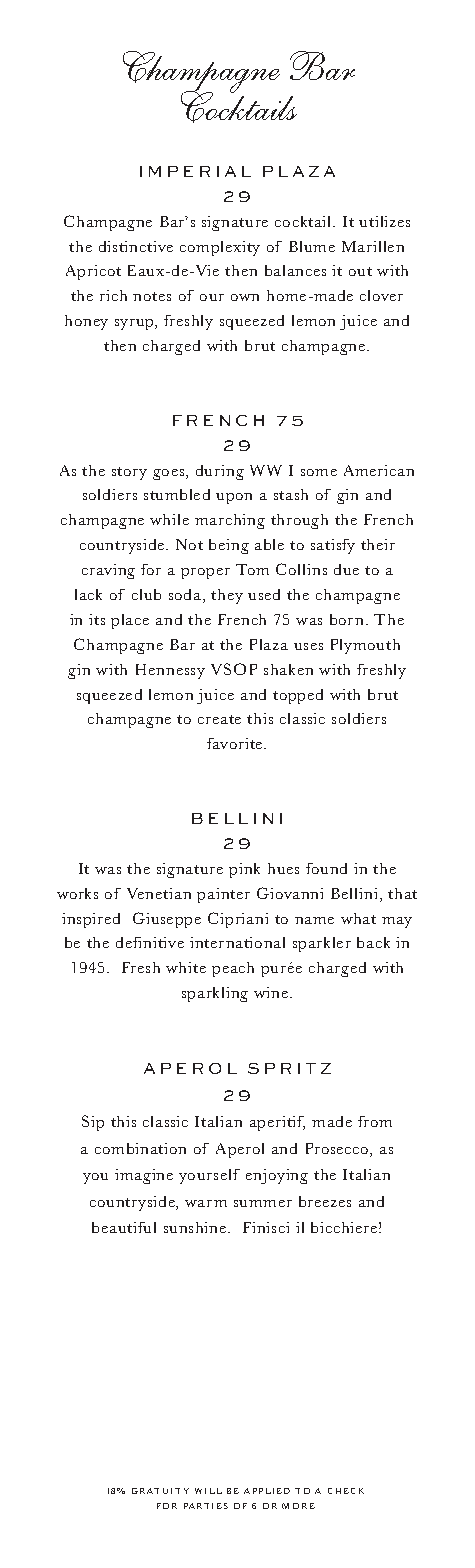 This document has width=475, height=1568. Describe the element at coordinates (365, 646) in the document. I see `Plymouth` at that location.
